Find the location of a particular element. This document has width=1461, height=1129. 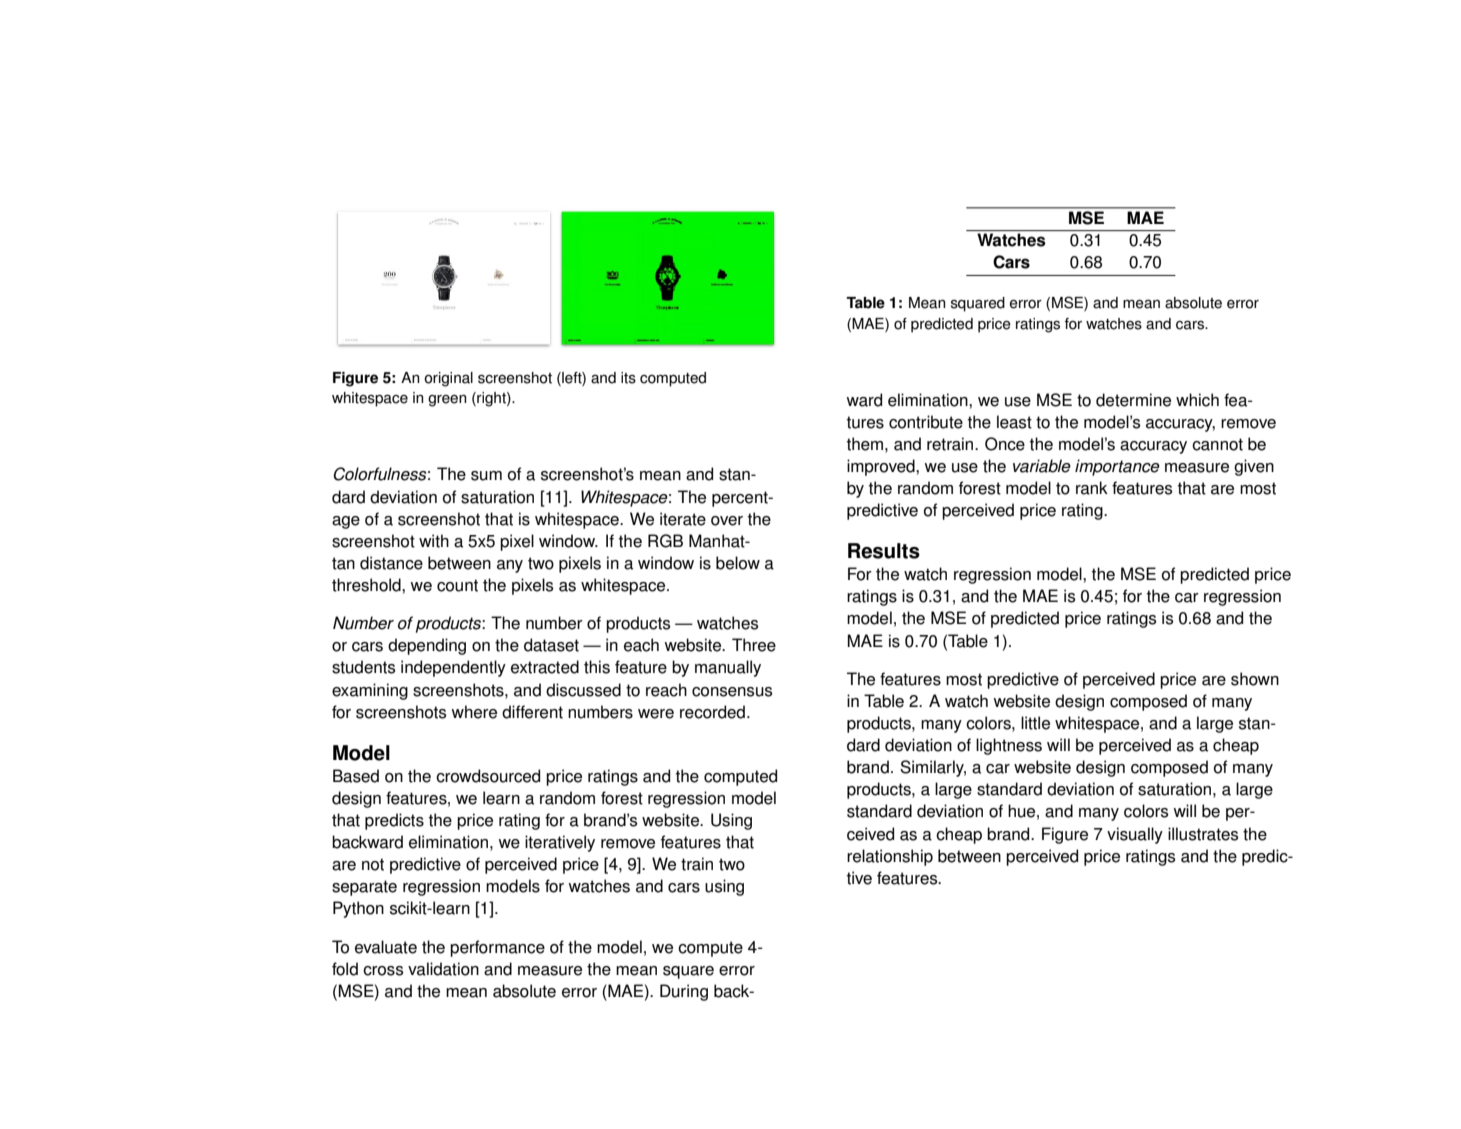

consensus is located at coordinates (732, 692).
